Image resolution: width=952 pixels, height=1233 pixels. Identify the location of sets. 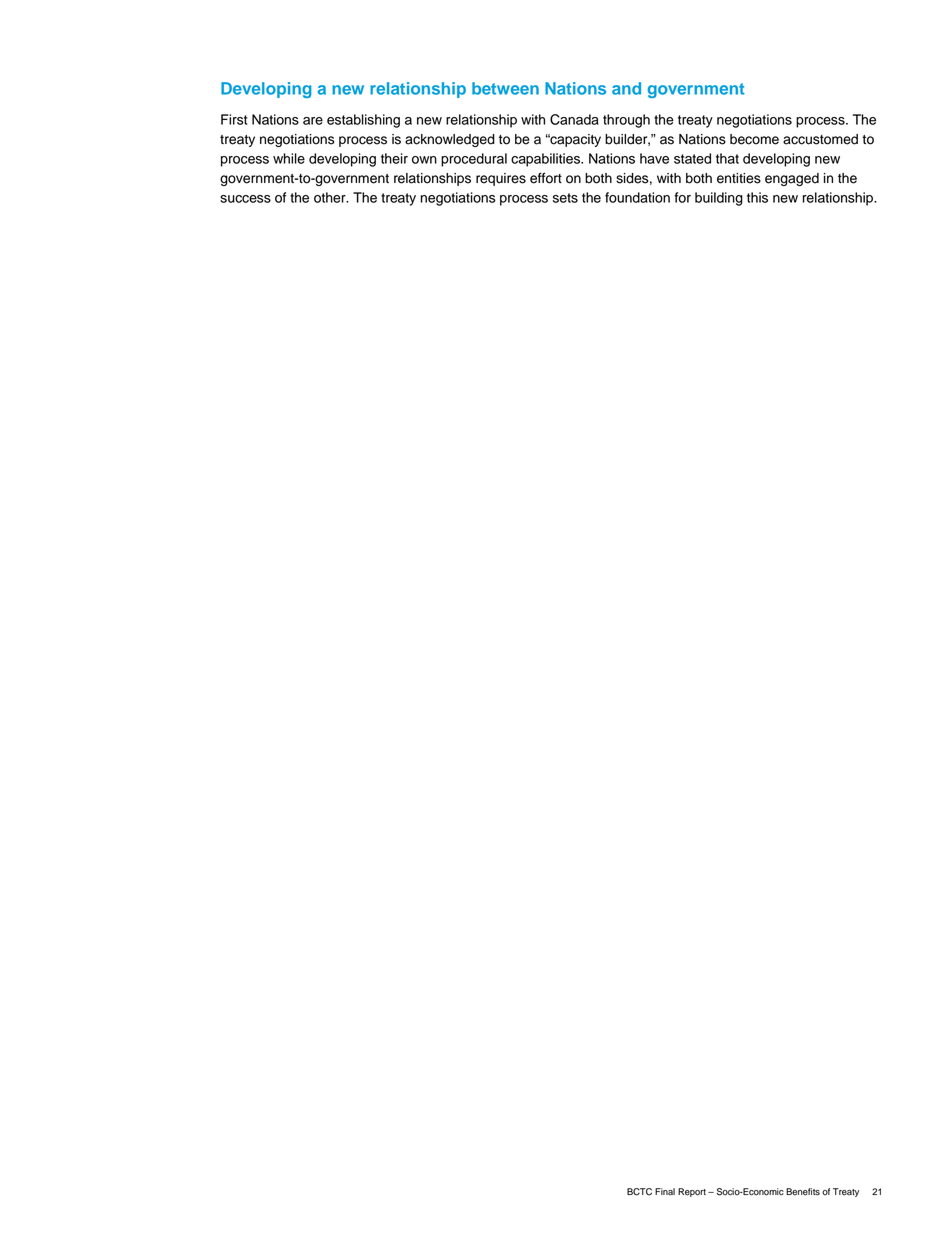
(565, 198).
